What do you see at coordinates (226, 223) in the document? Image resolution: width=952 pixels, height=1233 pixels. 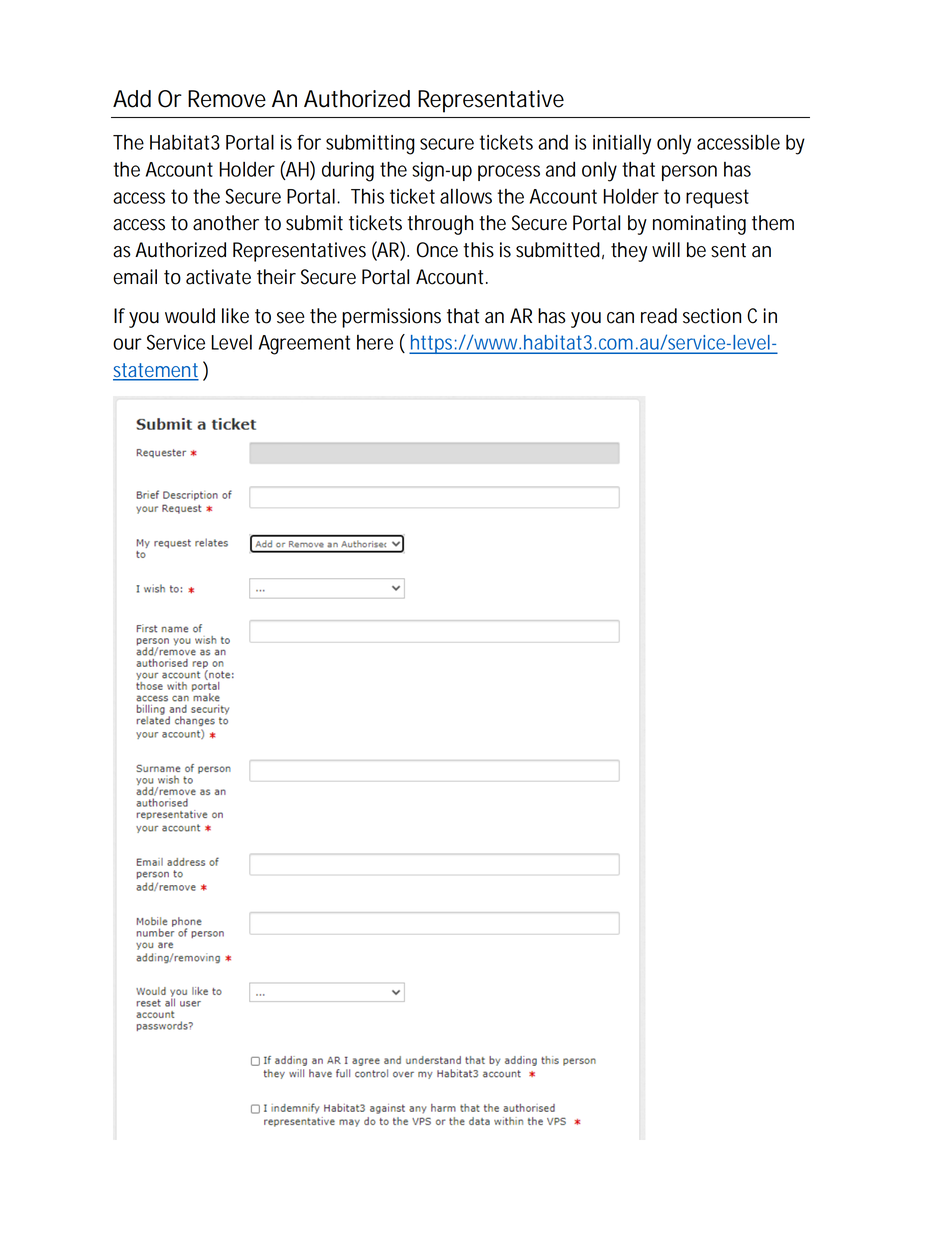 I see `another` at bounding box center [226, 223].
